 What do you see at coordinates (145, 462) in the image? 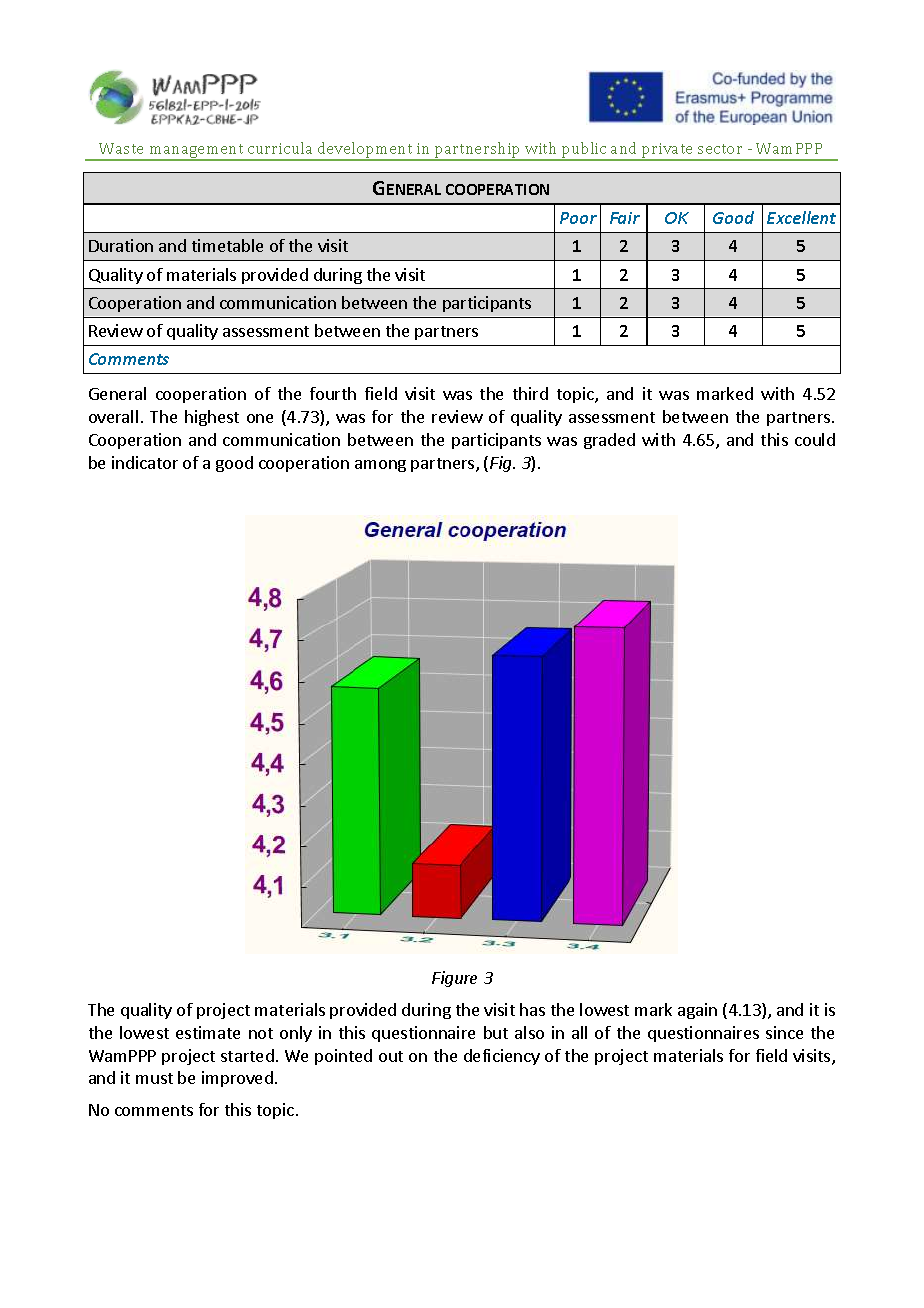
I see `indicator` at bounding box center [145, 462].
